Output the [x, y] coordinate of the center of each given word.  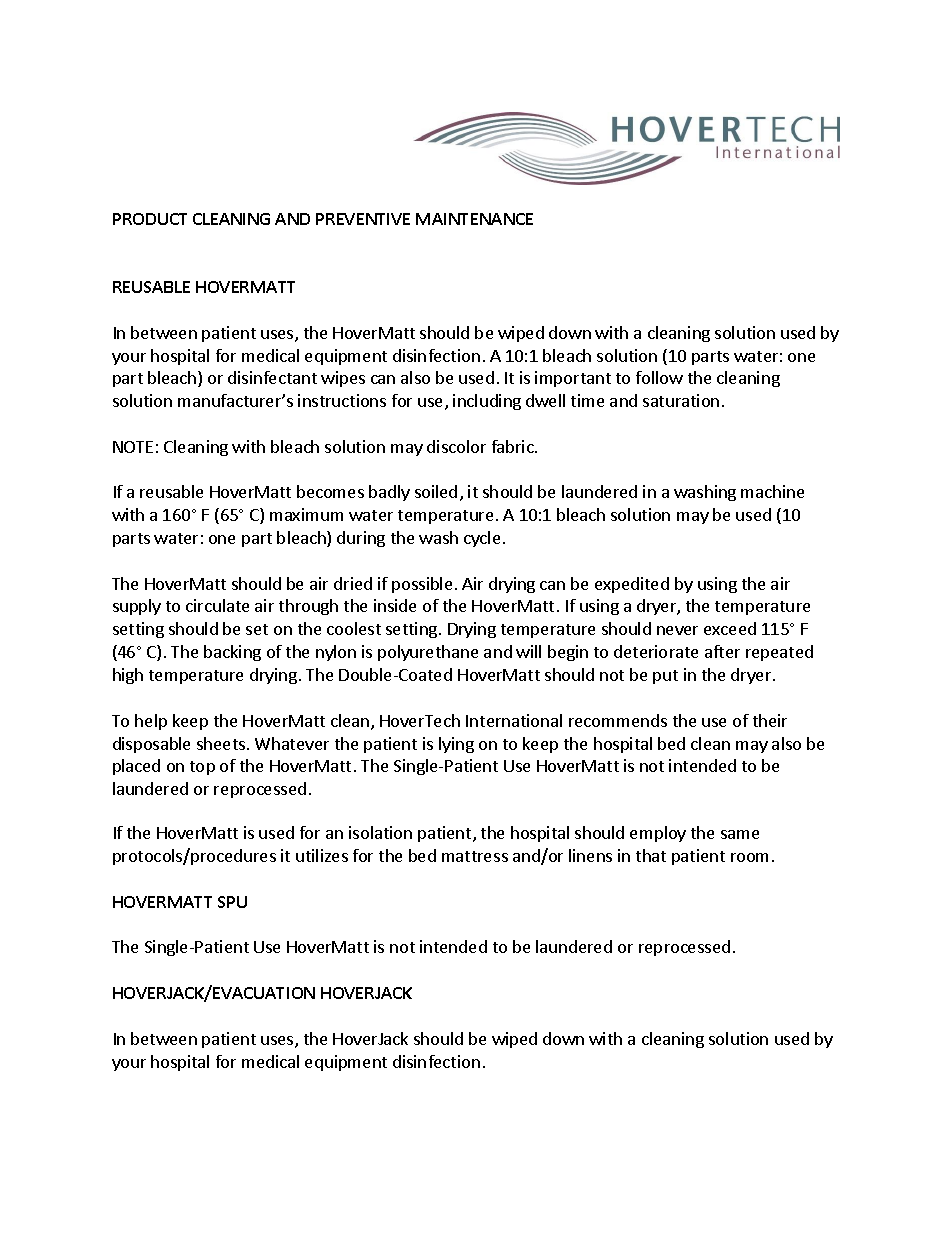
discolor [456, 446]
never [677, 630]
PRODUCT [150, 219]
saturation [681, 400]
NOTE [133, 447]
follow [659, 377]
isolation [380, 832]
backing [232, 653]
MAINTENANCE [474, 219]
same [740, 834]
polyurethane [428, 653]
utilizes [322, 855]
